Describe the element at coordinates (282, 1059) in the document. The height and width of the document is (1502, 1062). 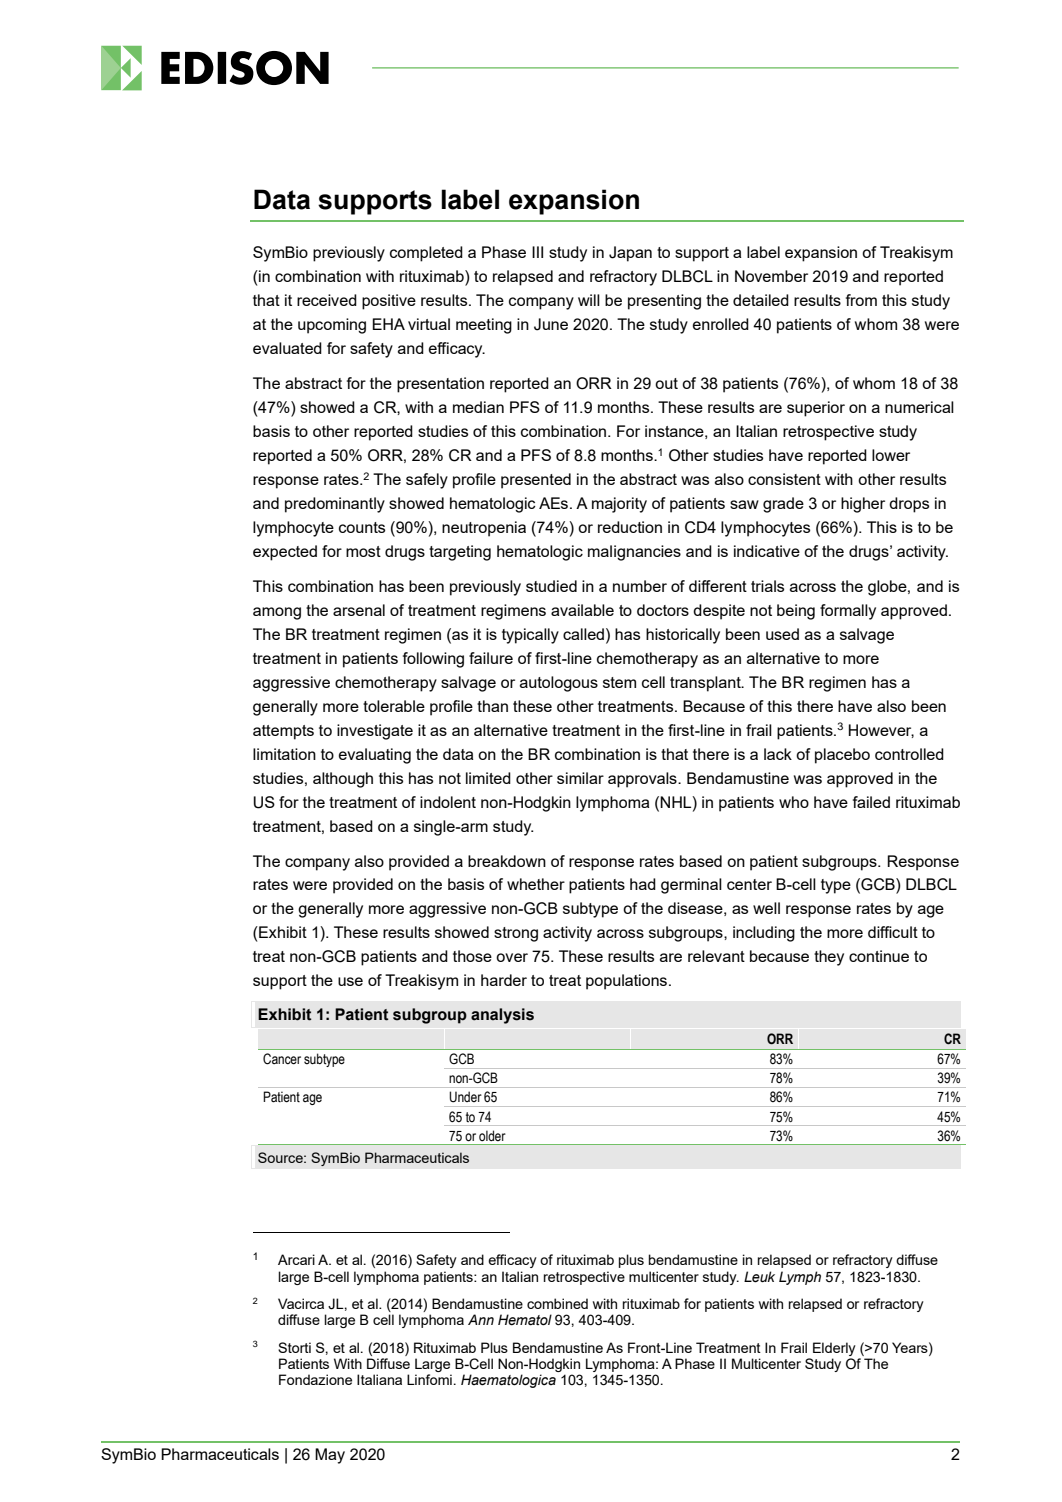
I see `Cancer` at that location.
